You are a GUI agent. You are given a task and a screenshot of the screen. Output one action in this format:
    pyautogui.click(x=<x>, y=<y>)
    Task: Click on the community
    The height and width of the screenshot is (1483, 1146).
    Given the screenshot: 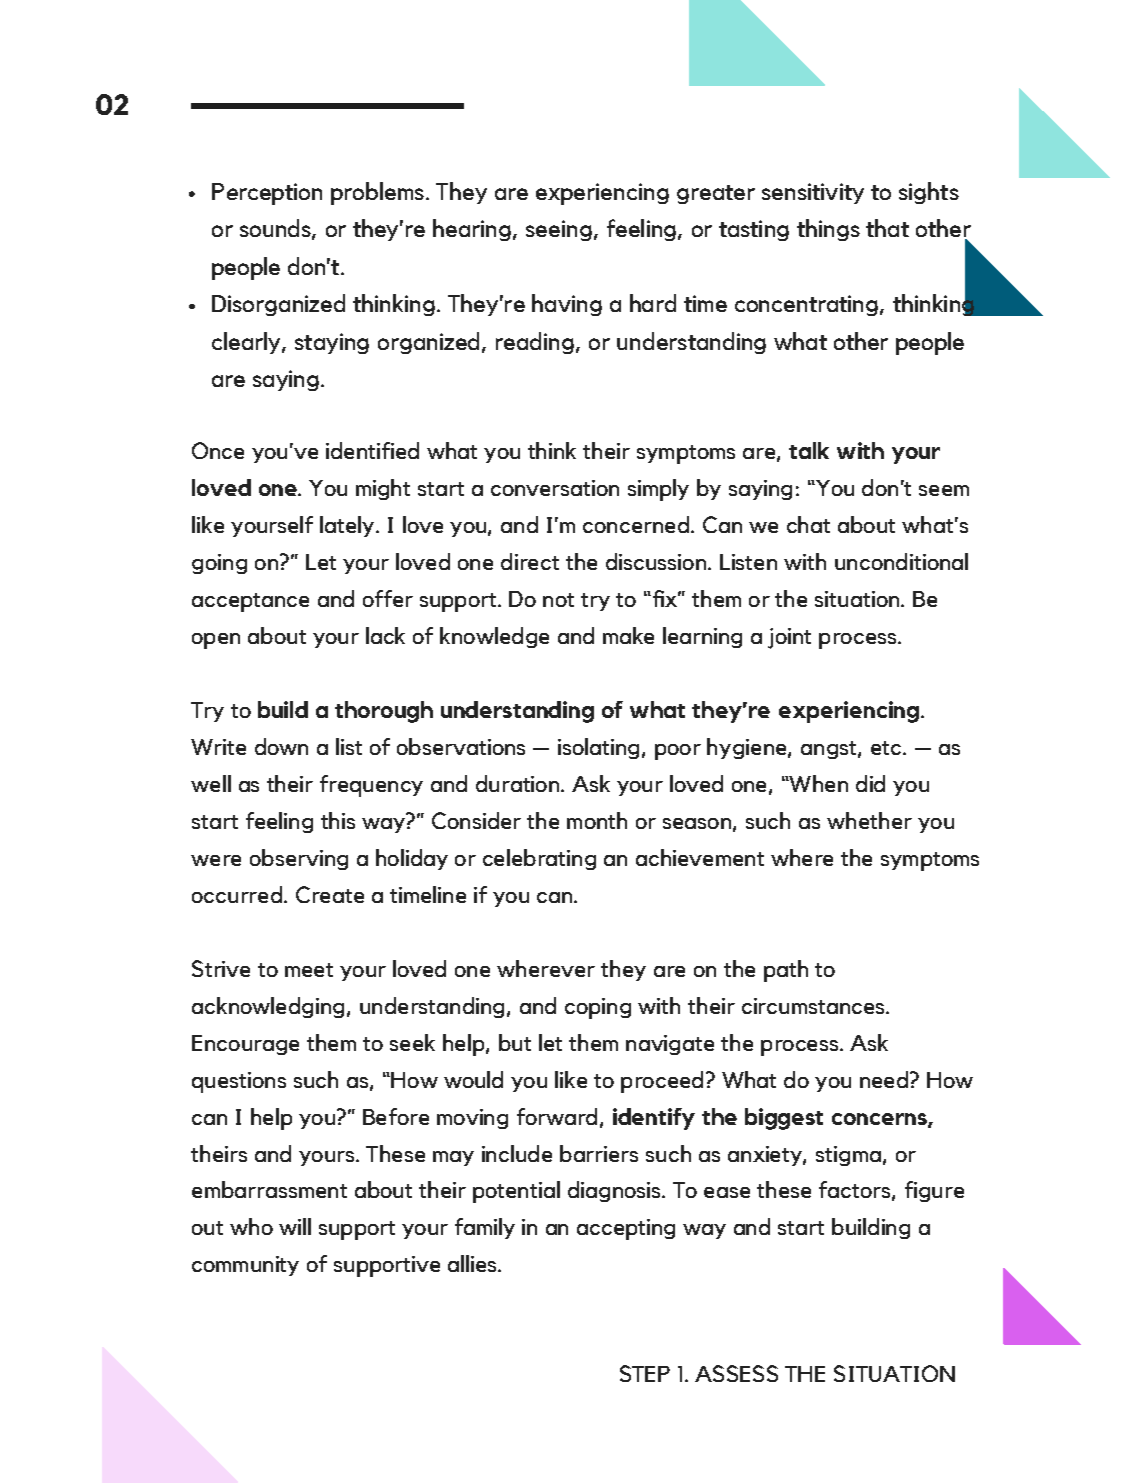 What is the action you would take?
    pyautogui.click(x=245, y=1266)
